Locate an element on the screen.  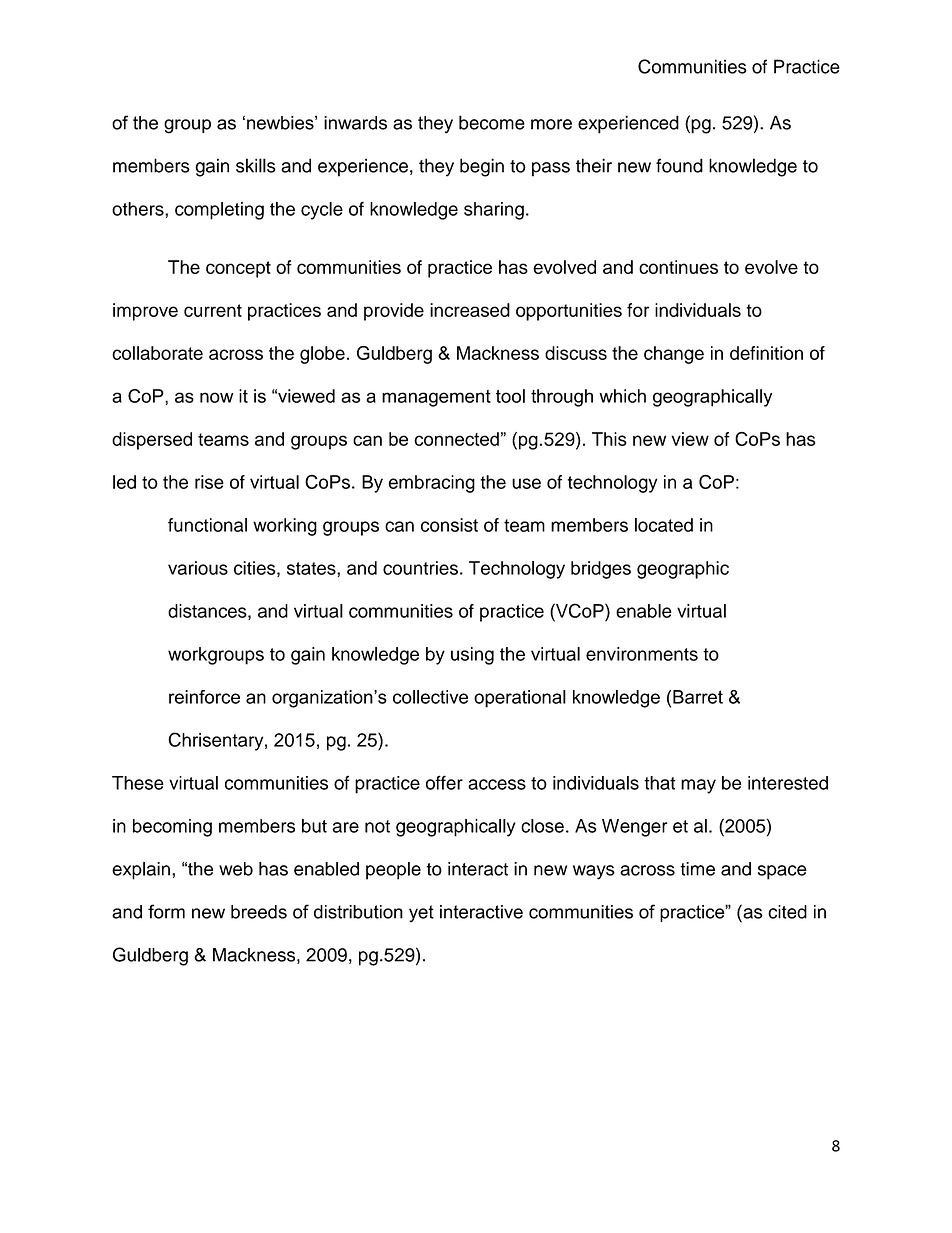
increased is located at coordinates (470, 310).
